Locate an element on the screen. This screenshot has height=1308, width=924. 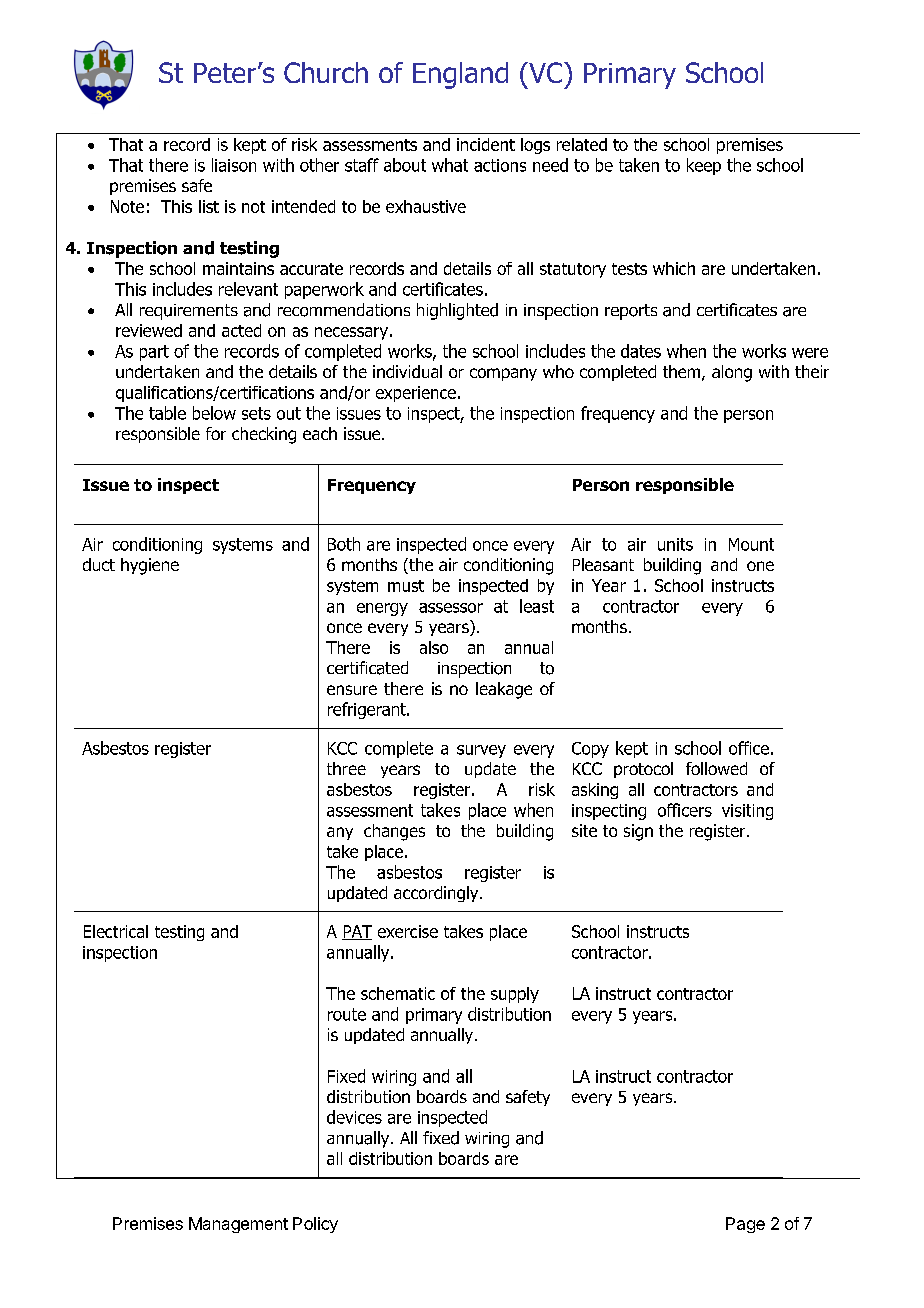
Management is located at coordinates (238, 1225).
